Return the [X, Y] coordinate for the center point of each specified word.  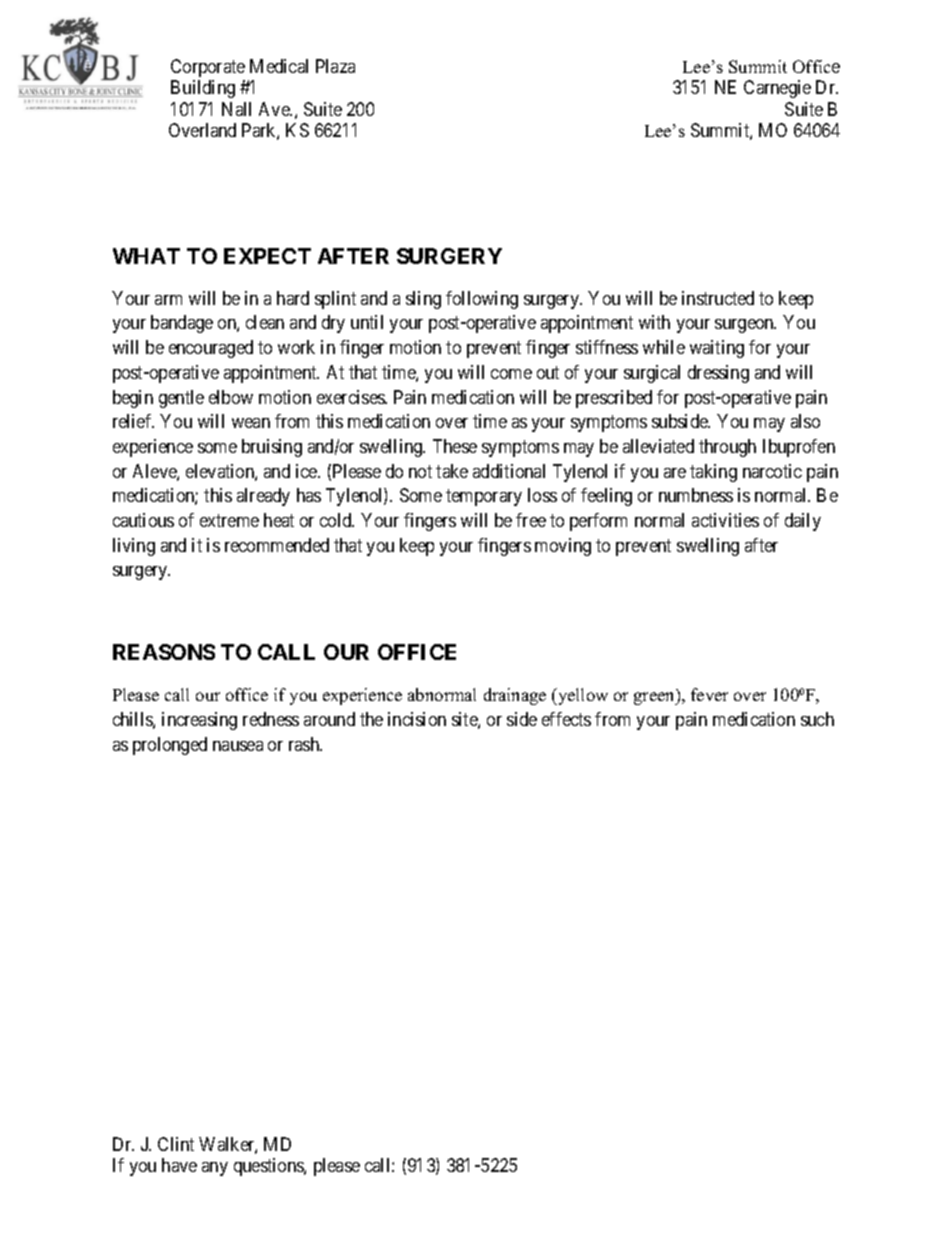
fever [709, 694]
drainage [515, 696]
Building [203, 89]
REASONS [164, 652]
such [817, 719]
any [215, 1169]
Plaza [335, 66]
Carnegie [777, 89]
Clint [176, 1144]
